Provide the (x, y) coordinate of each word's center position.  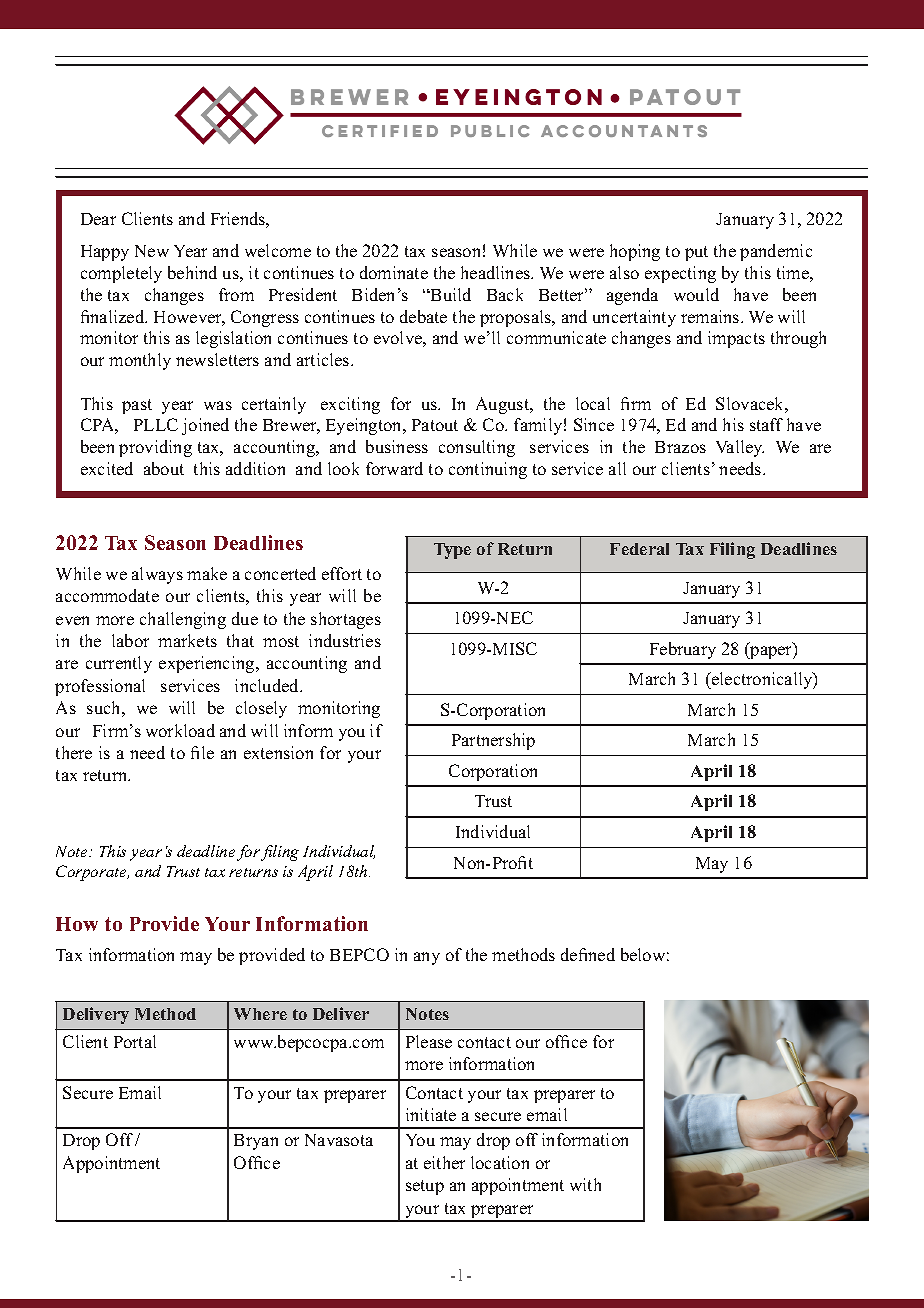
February (683, 650)
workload (180, 730)
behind (192, 272)
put (696, 253)
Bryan (256, 1142)
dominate (394, 272)
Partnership (493, 741)
